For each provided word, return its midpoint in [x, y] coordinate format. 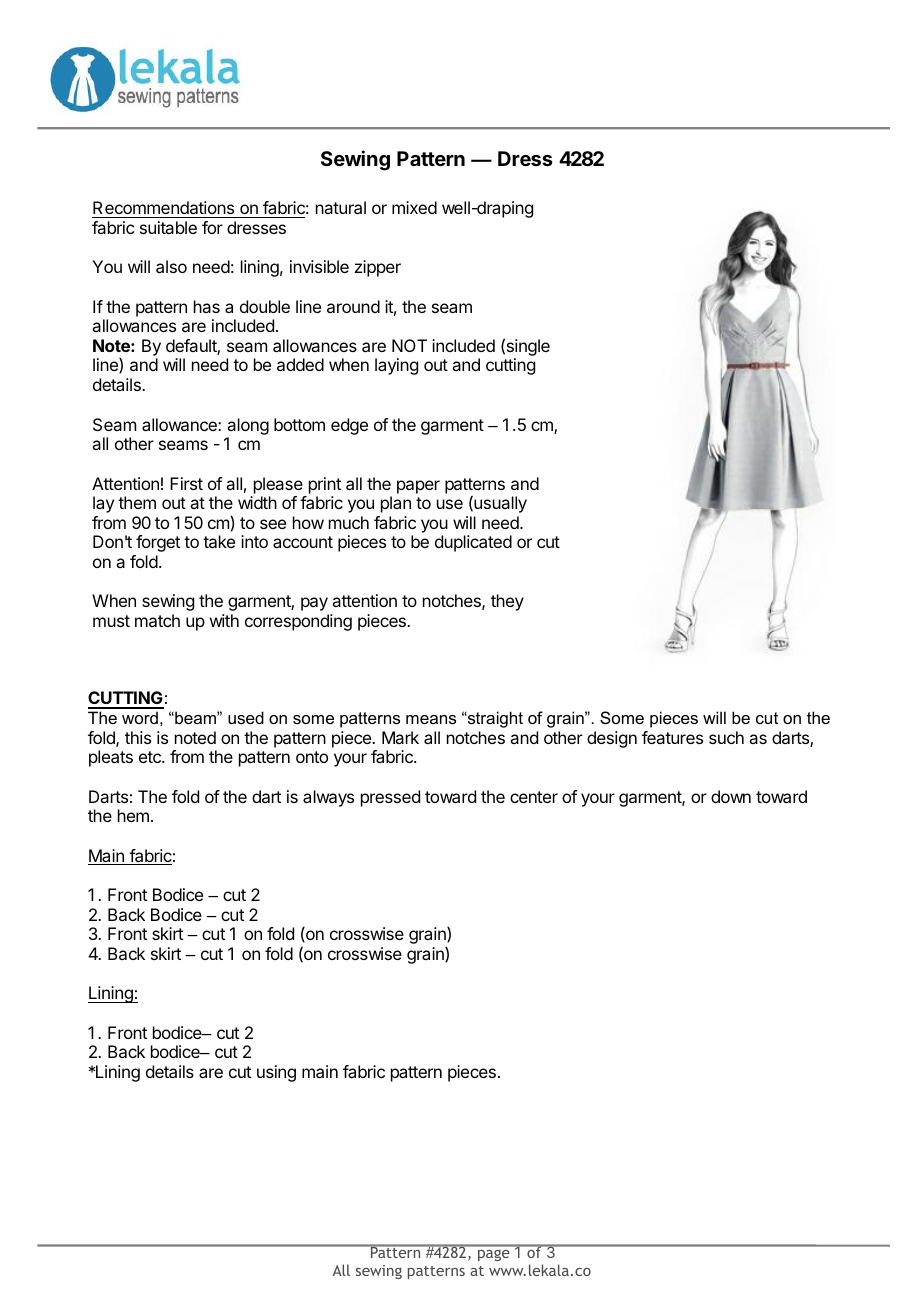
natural [341, 207]
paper [418, 487]
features [672, 737]
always [328, 798]
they [507, 602]
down [731, 796]
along [248, 426]
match [157, 620]
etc [151, 757]
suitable [168, 227]
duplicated [473, 543]
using [276, 1073]
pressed [390, 798]
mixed [414, 207]
